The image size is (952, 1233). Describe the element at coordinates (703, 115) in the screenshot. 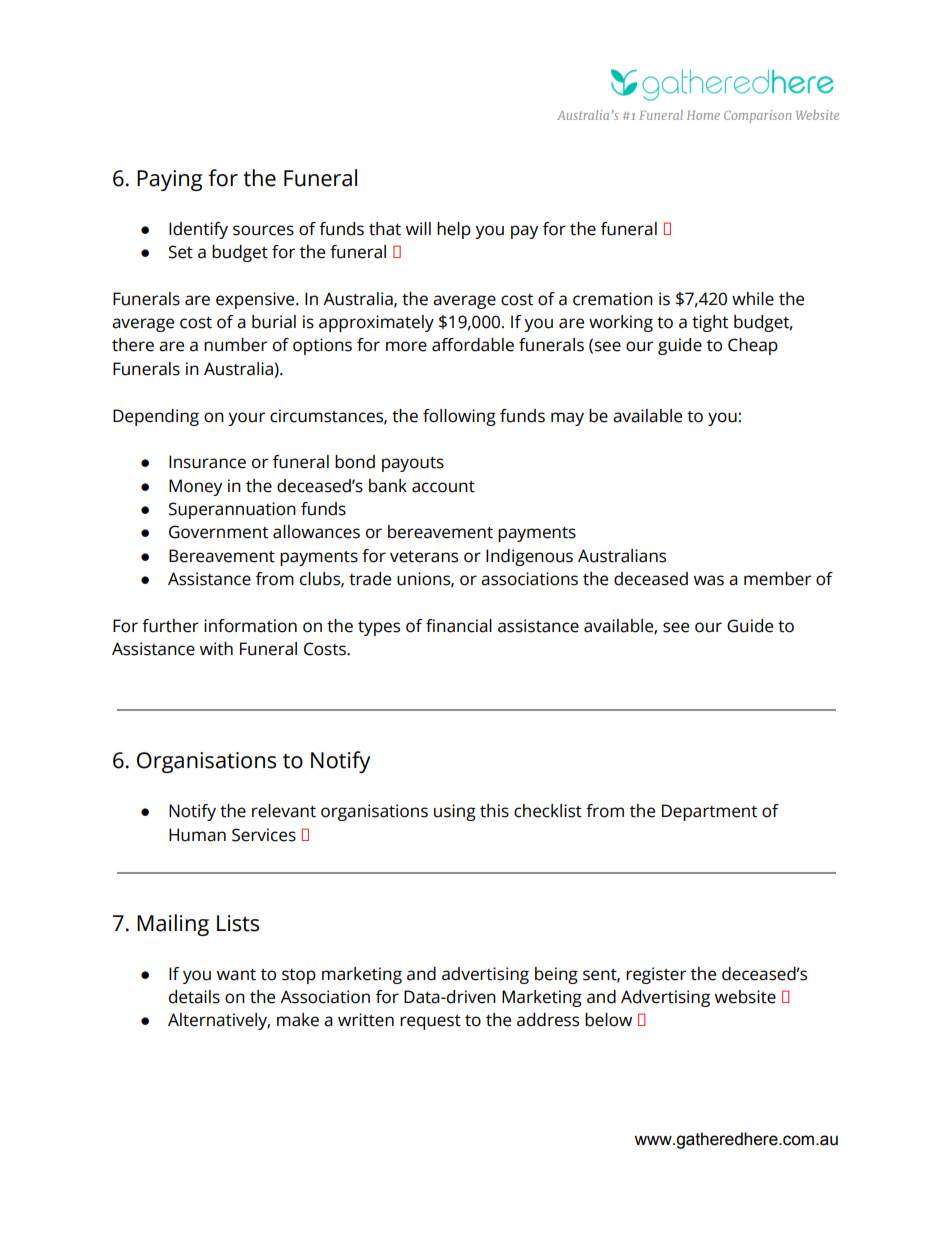

I see `Home` at that location.
